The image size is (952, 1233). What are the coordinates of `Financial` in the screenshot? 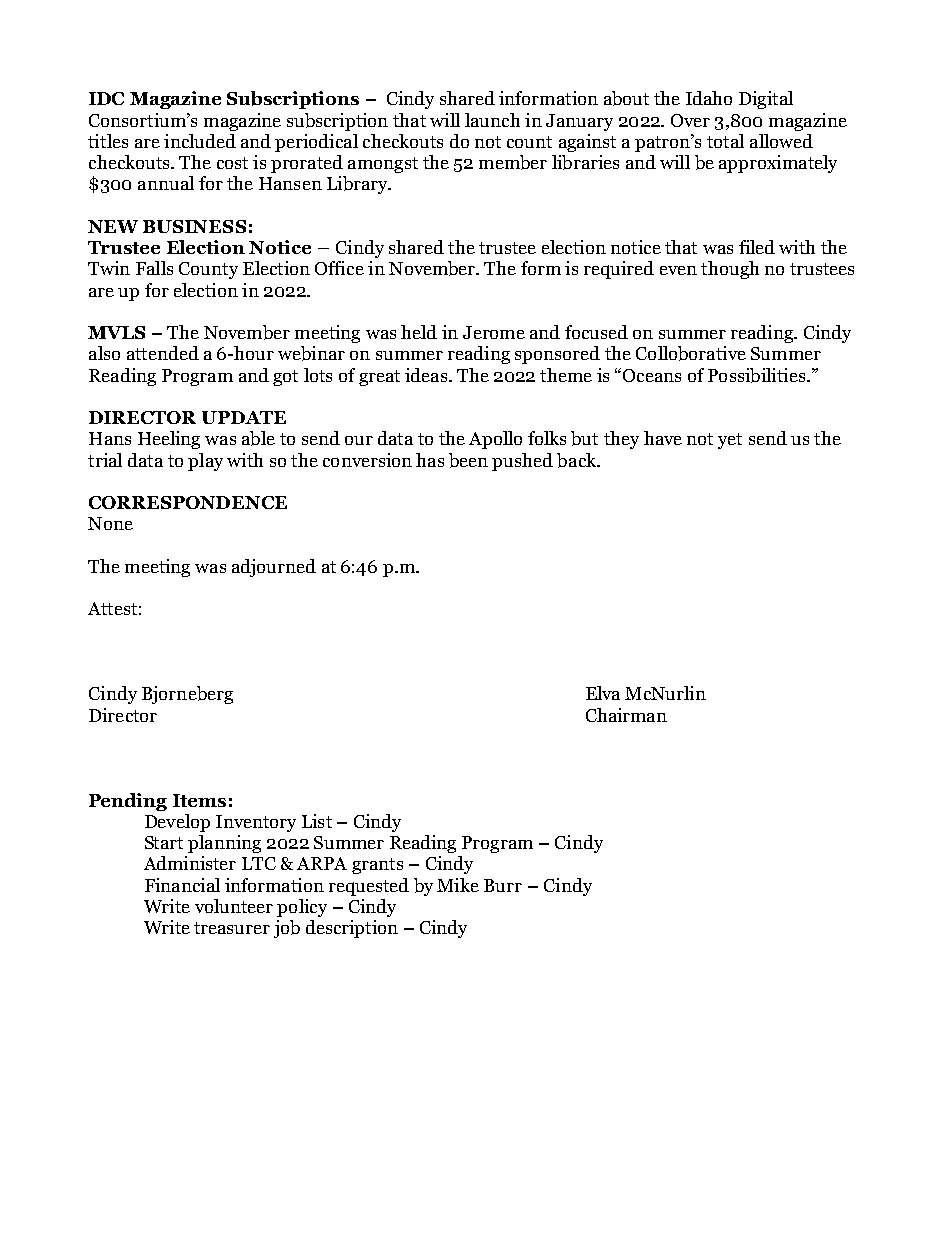 It's located at (182, 885).
